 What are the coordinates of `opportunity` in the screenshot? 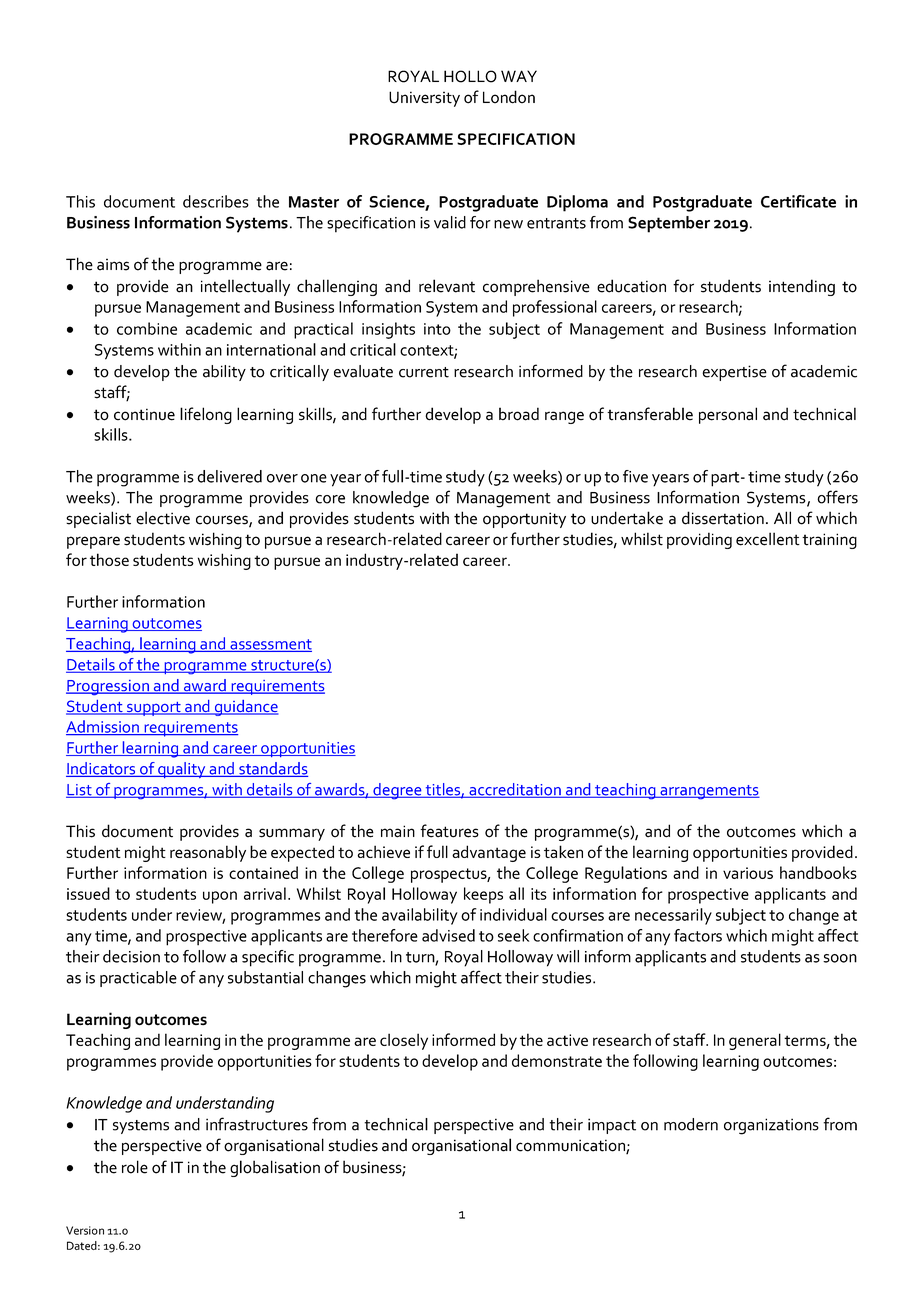 It's located at (524, 520).
